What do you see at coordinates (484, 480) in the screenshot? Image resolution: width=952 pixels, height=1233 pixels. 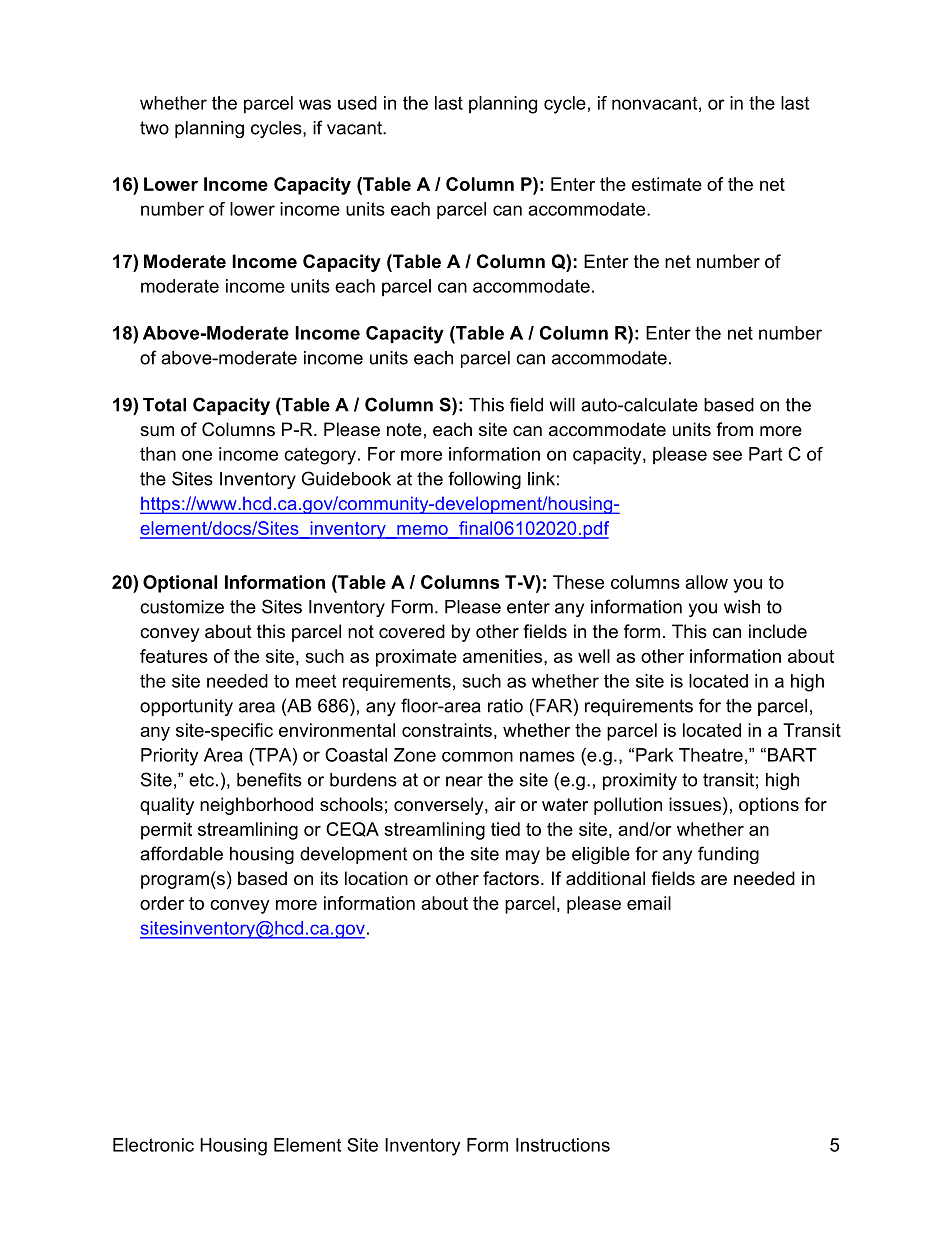 I see `following` at bounding box center [484, 480].
